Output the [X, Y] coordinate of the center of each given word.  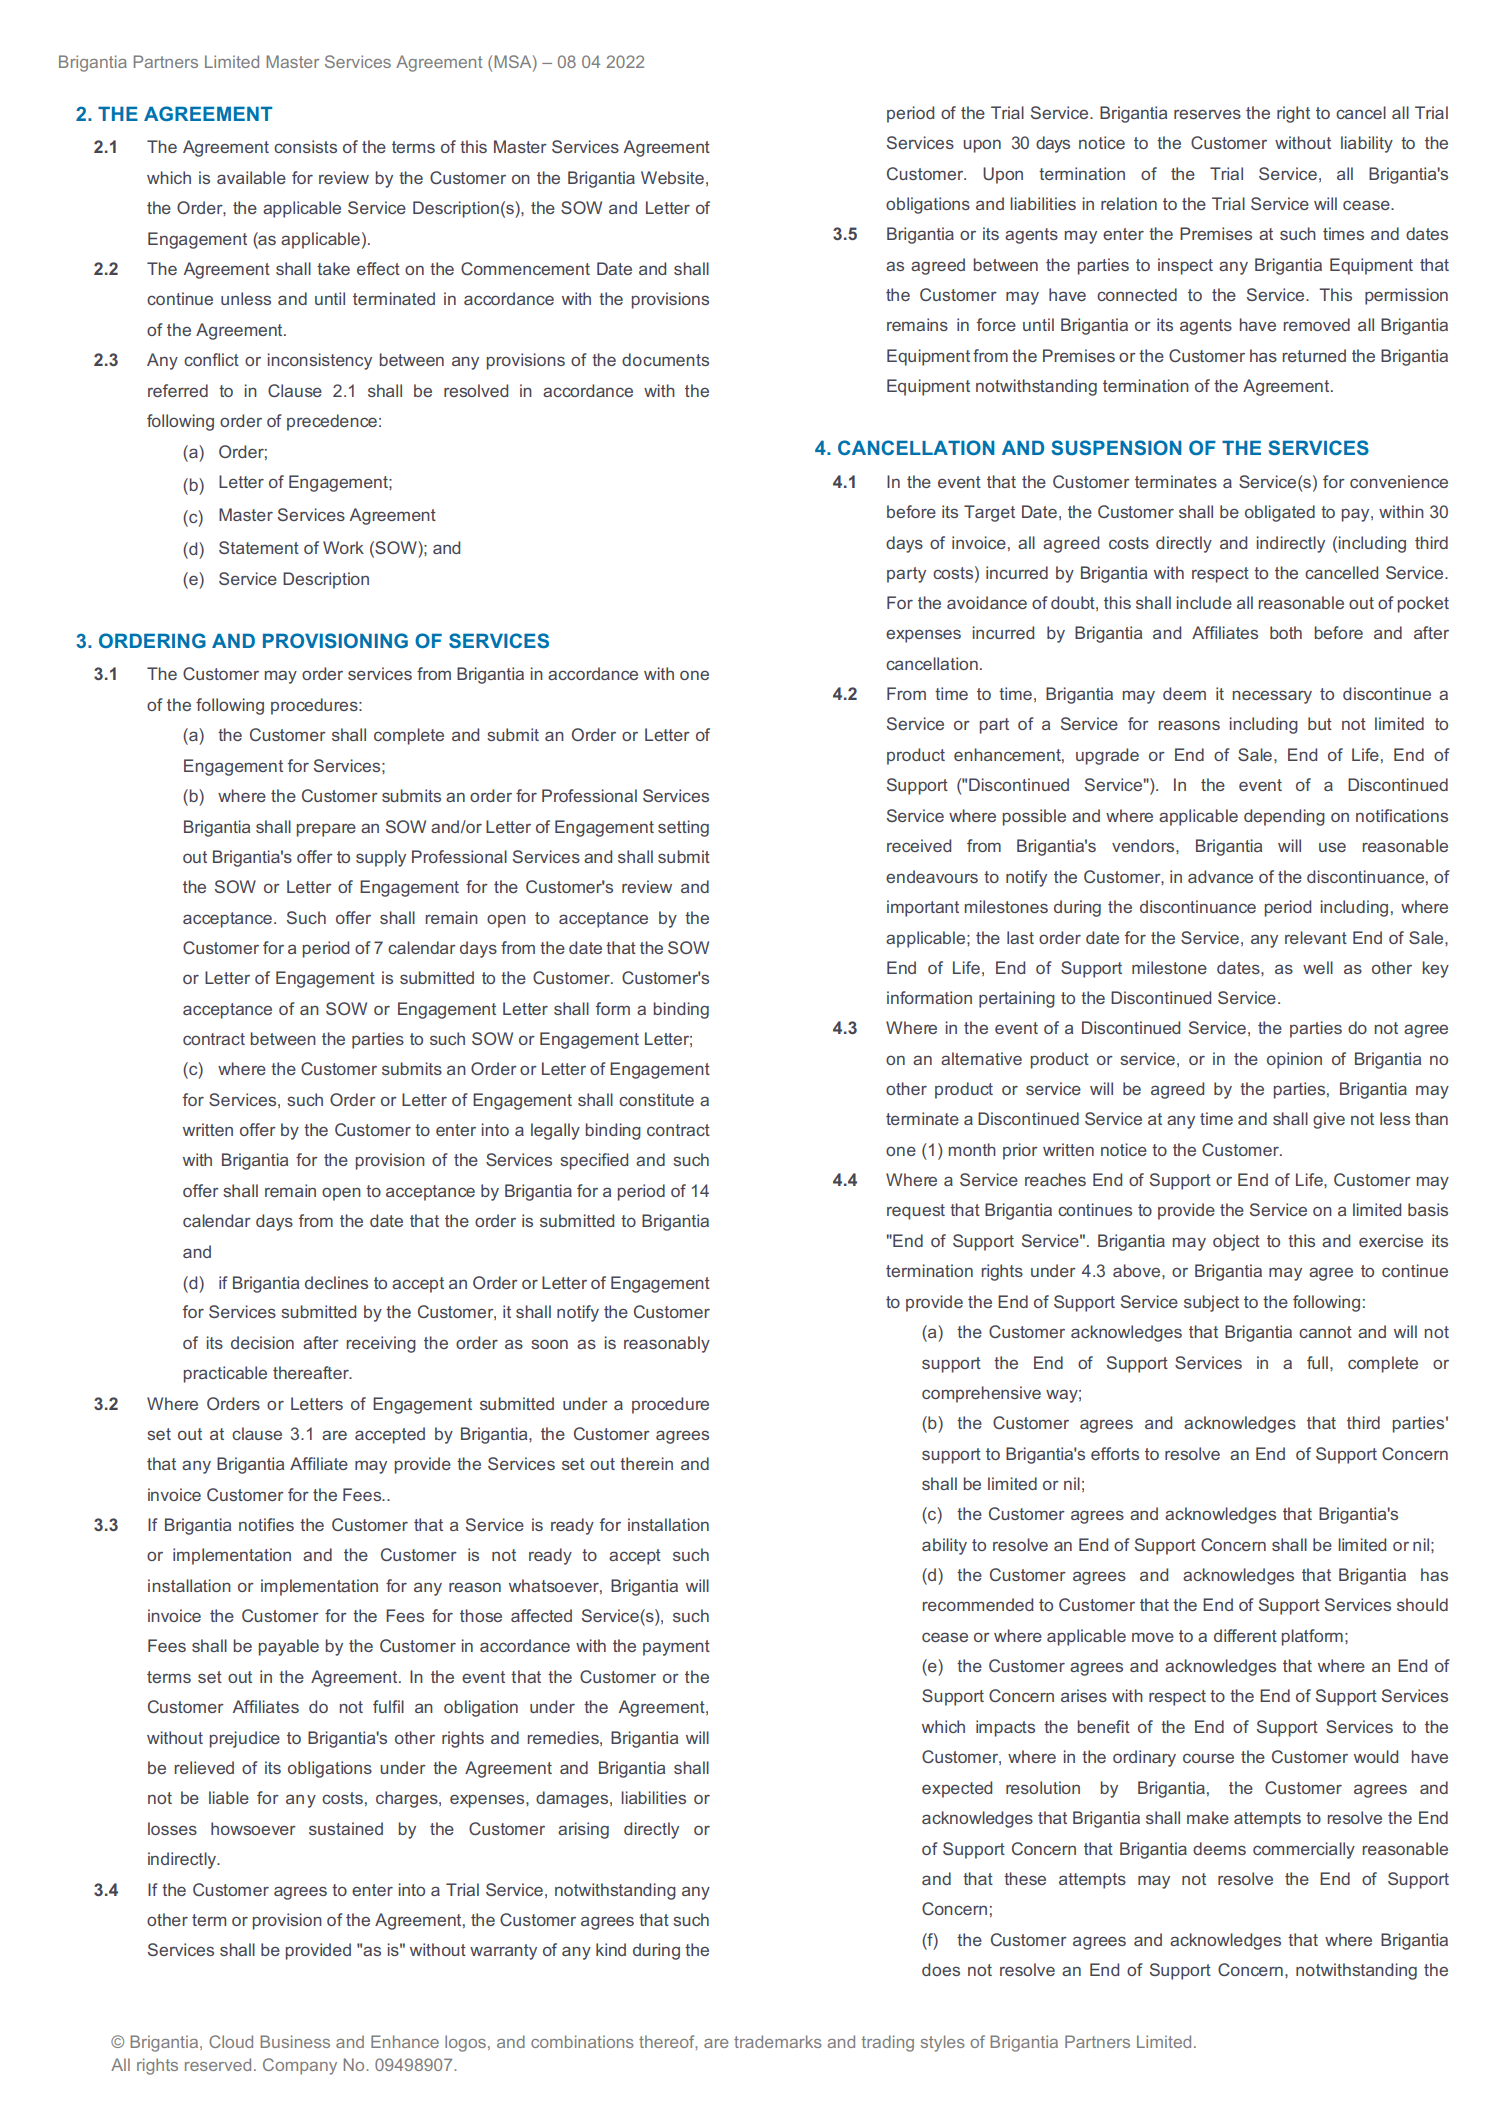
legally [555, 1131]
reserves [1207, 114]
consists [305, 146]
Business [295, 2041]
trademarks [778, 2041]
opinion [1294, 1060]
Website [672, 177]
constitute [656, 1099]
